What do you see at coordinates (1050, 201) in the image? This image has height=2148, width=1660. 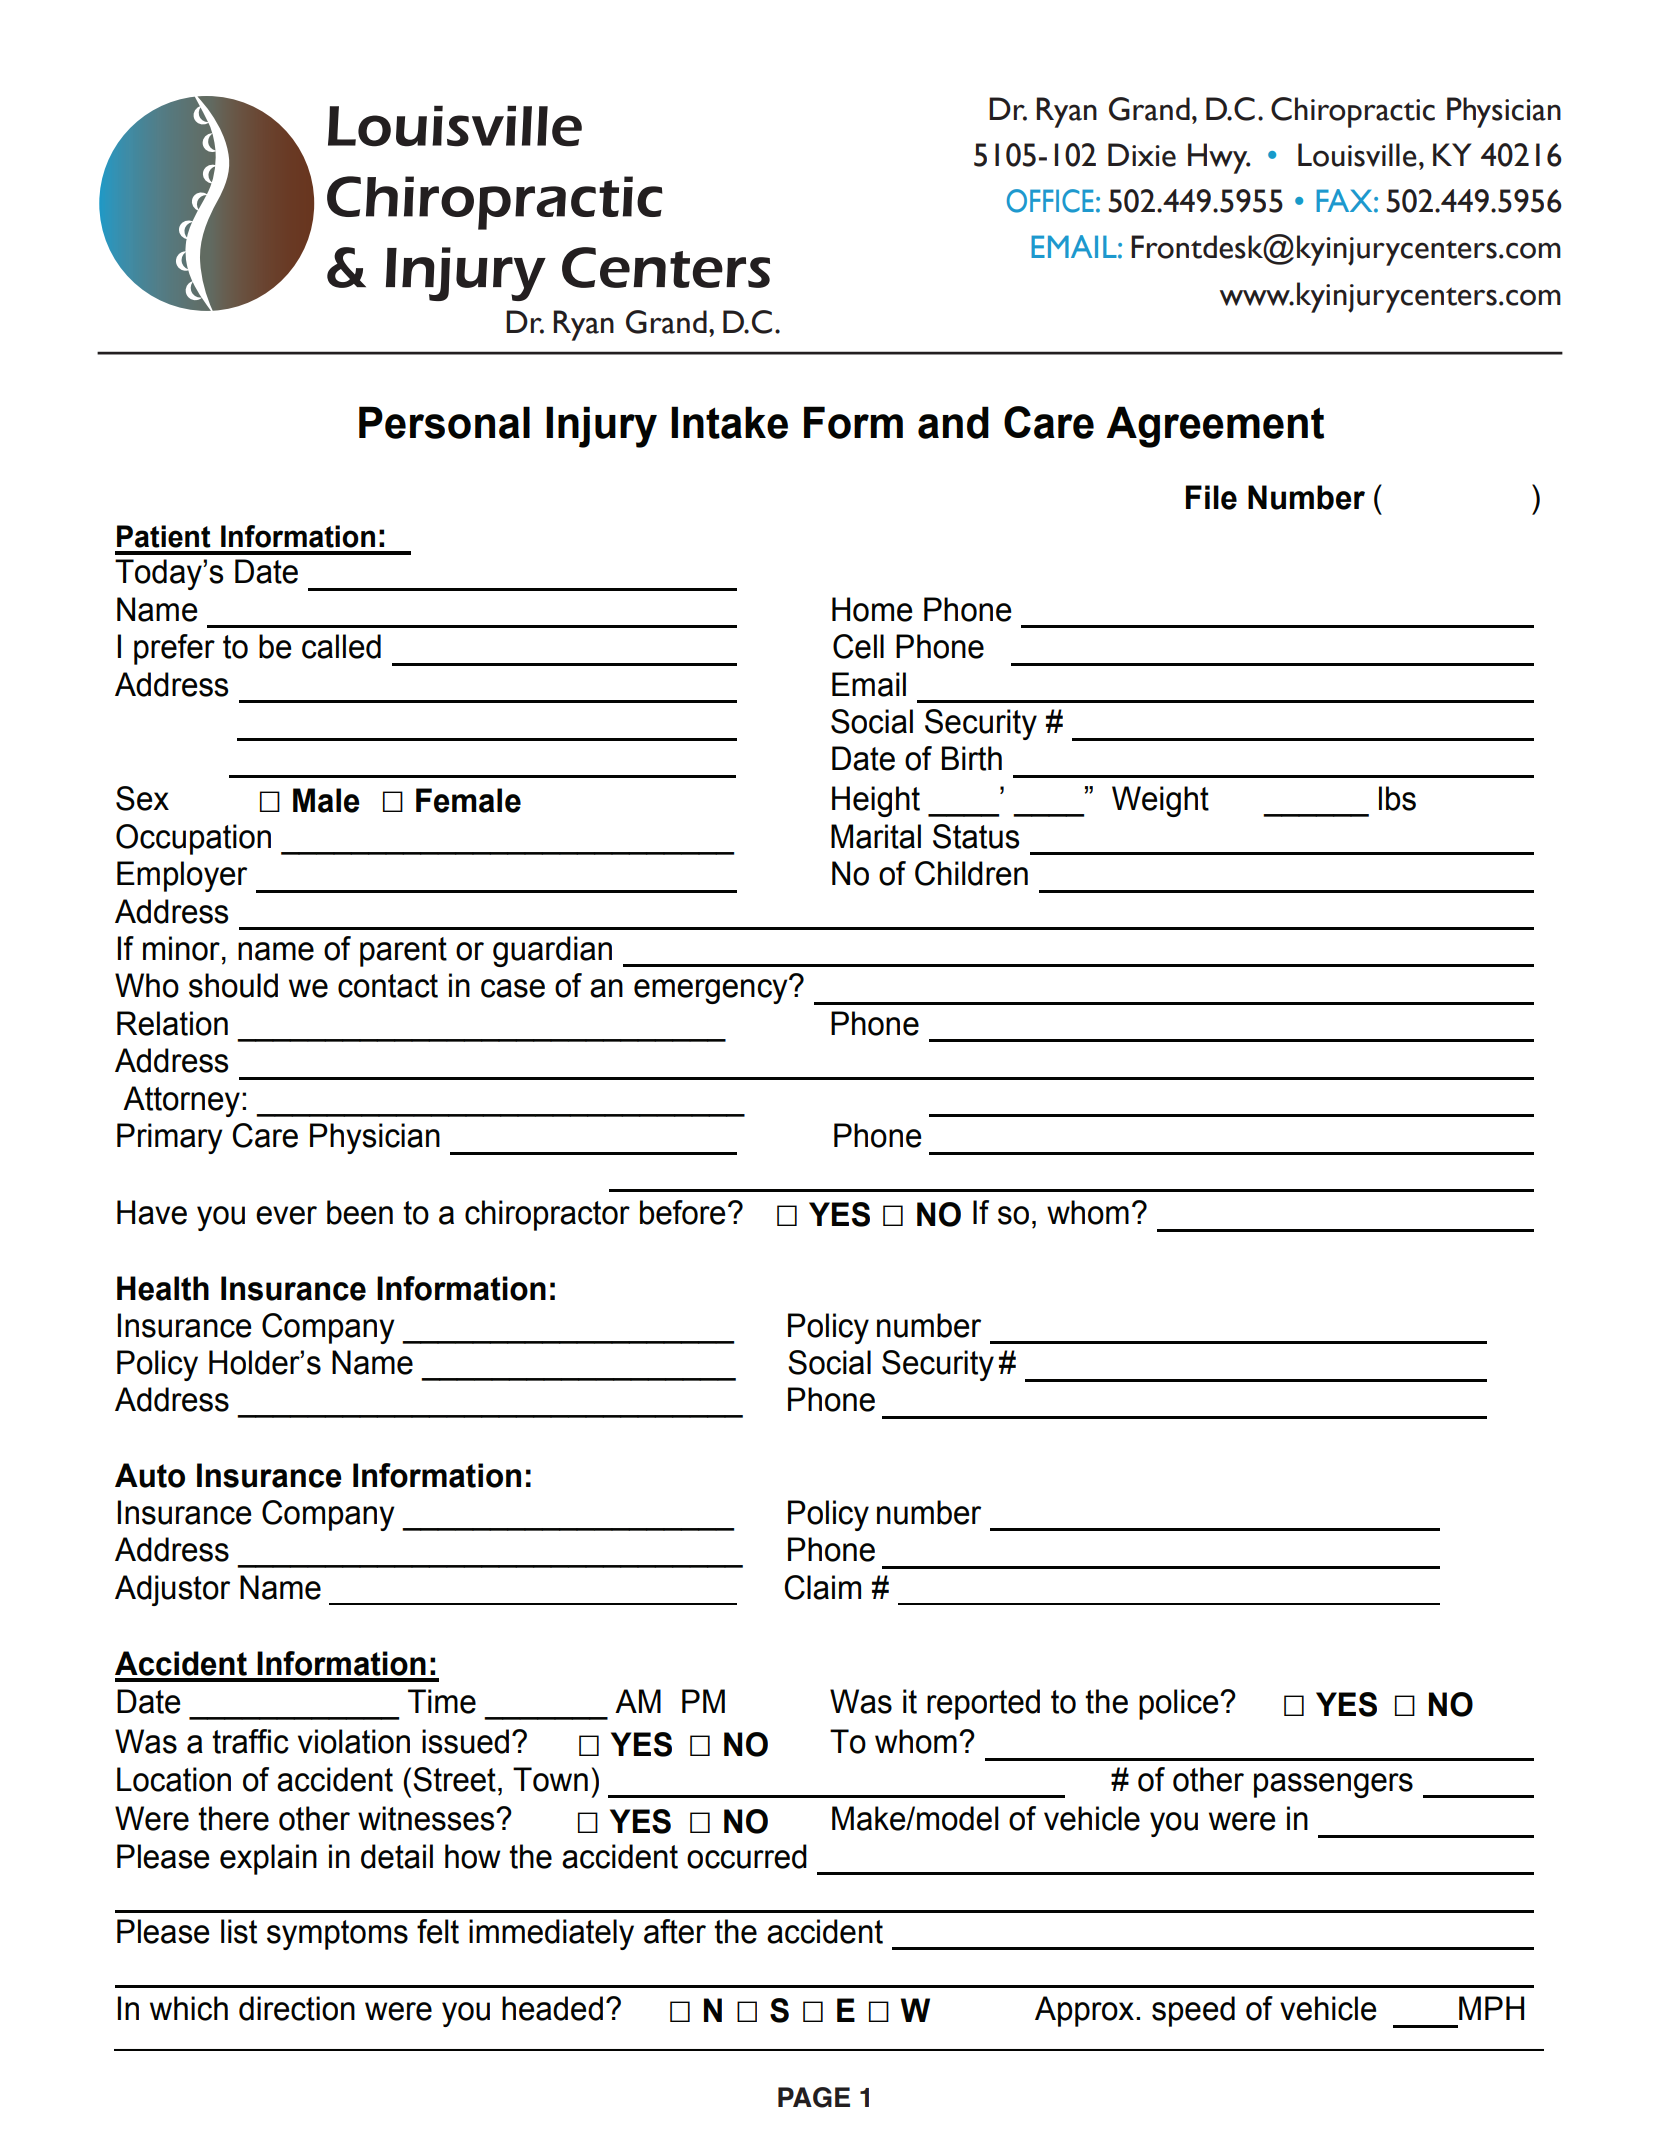 I see `OFFICE` at bounding box center [1050, 201].
